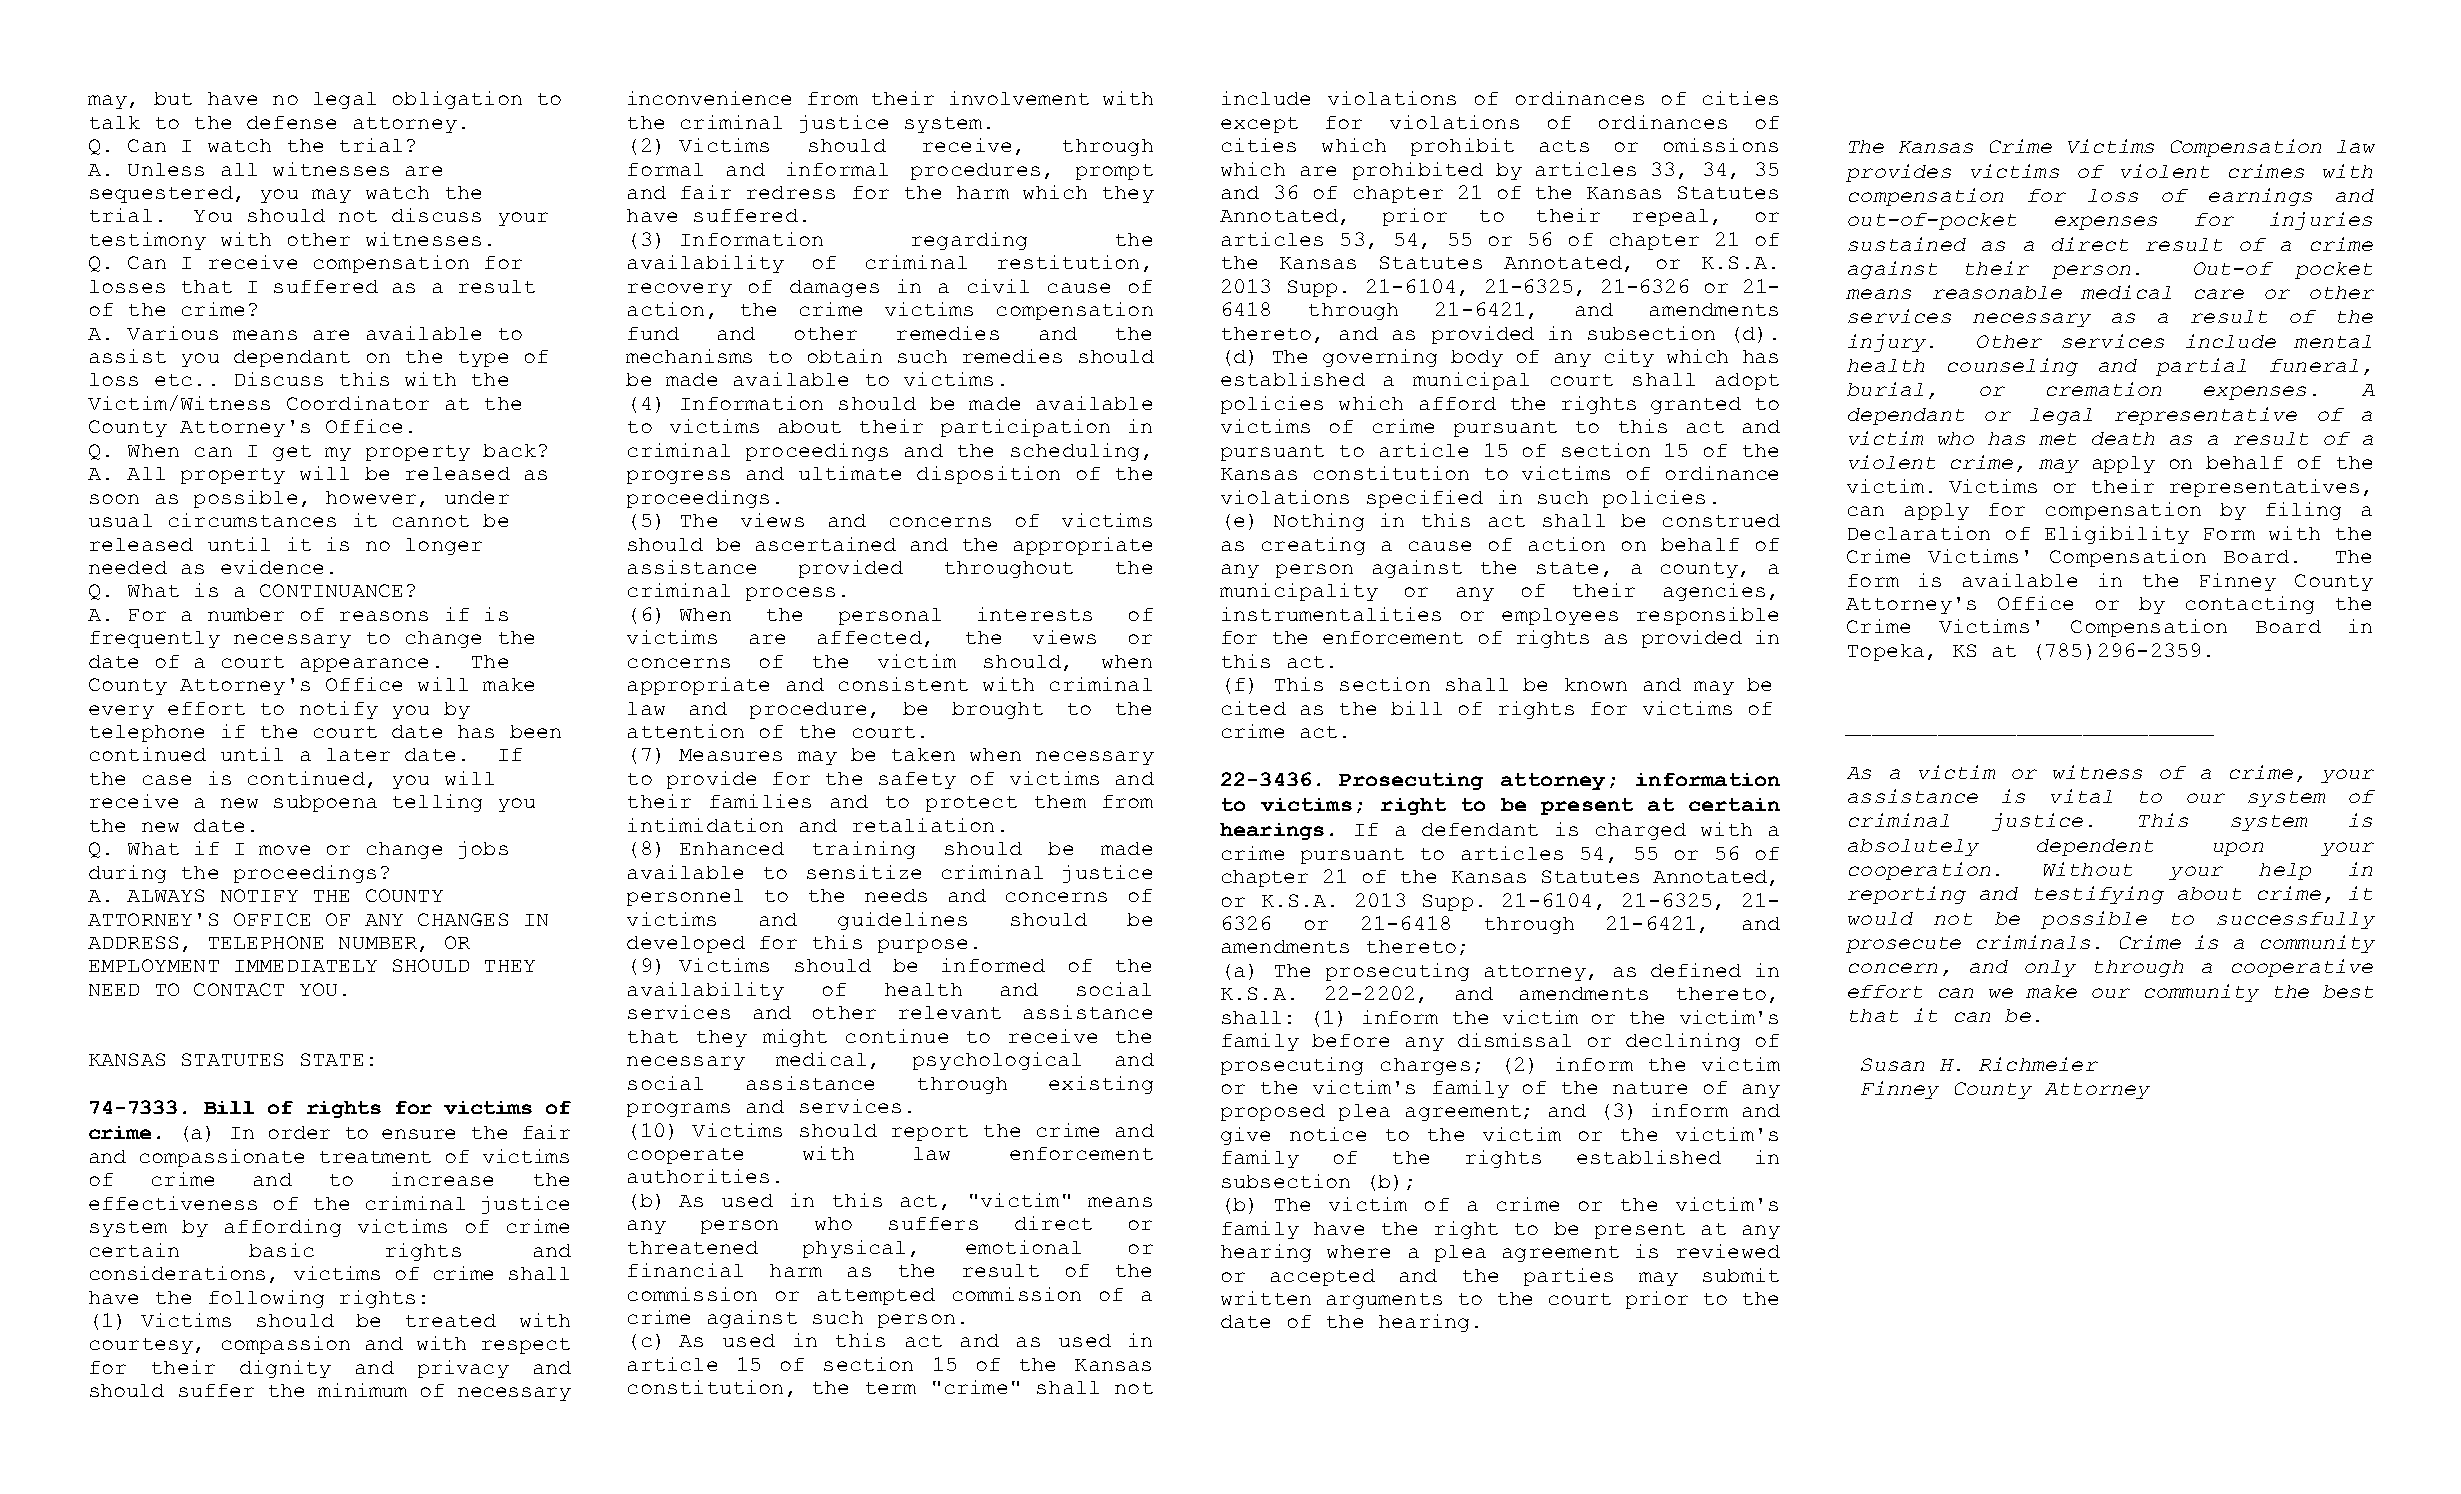 The height and width of the document is (1494, 2461). I want to click on purpose, so click(922, 946).
